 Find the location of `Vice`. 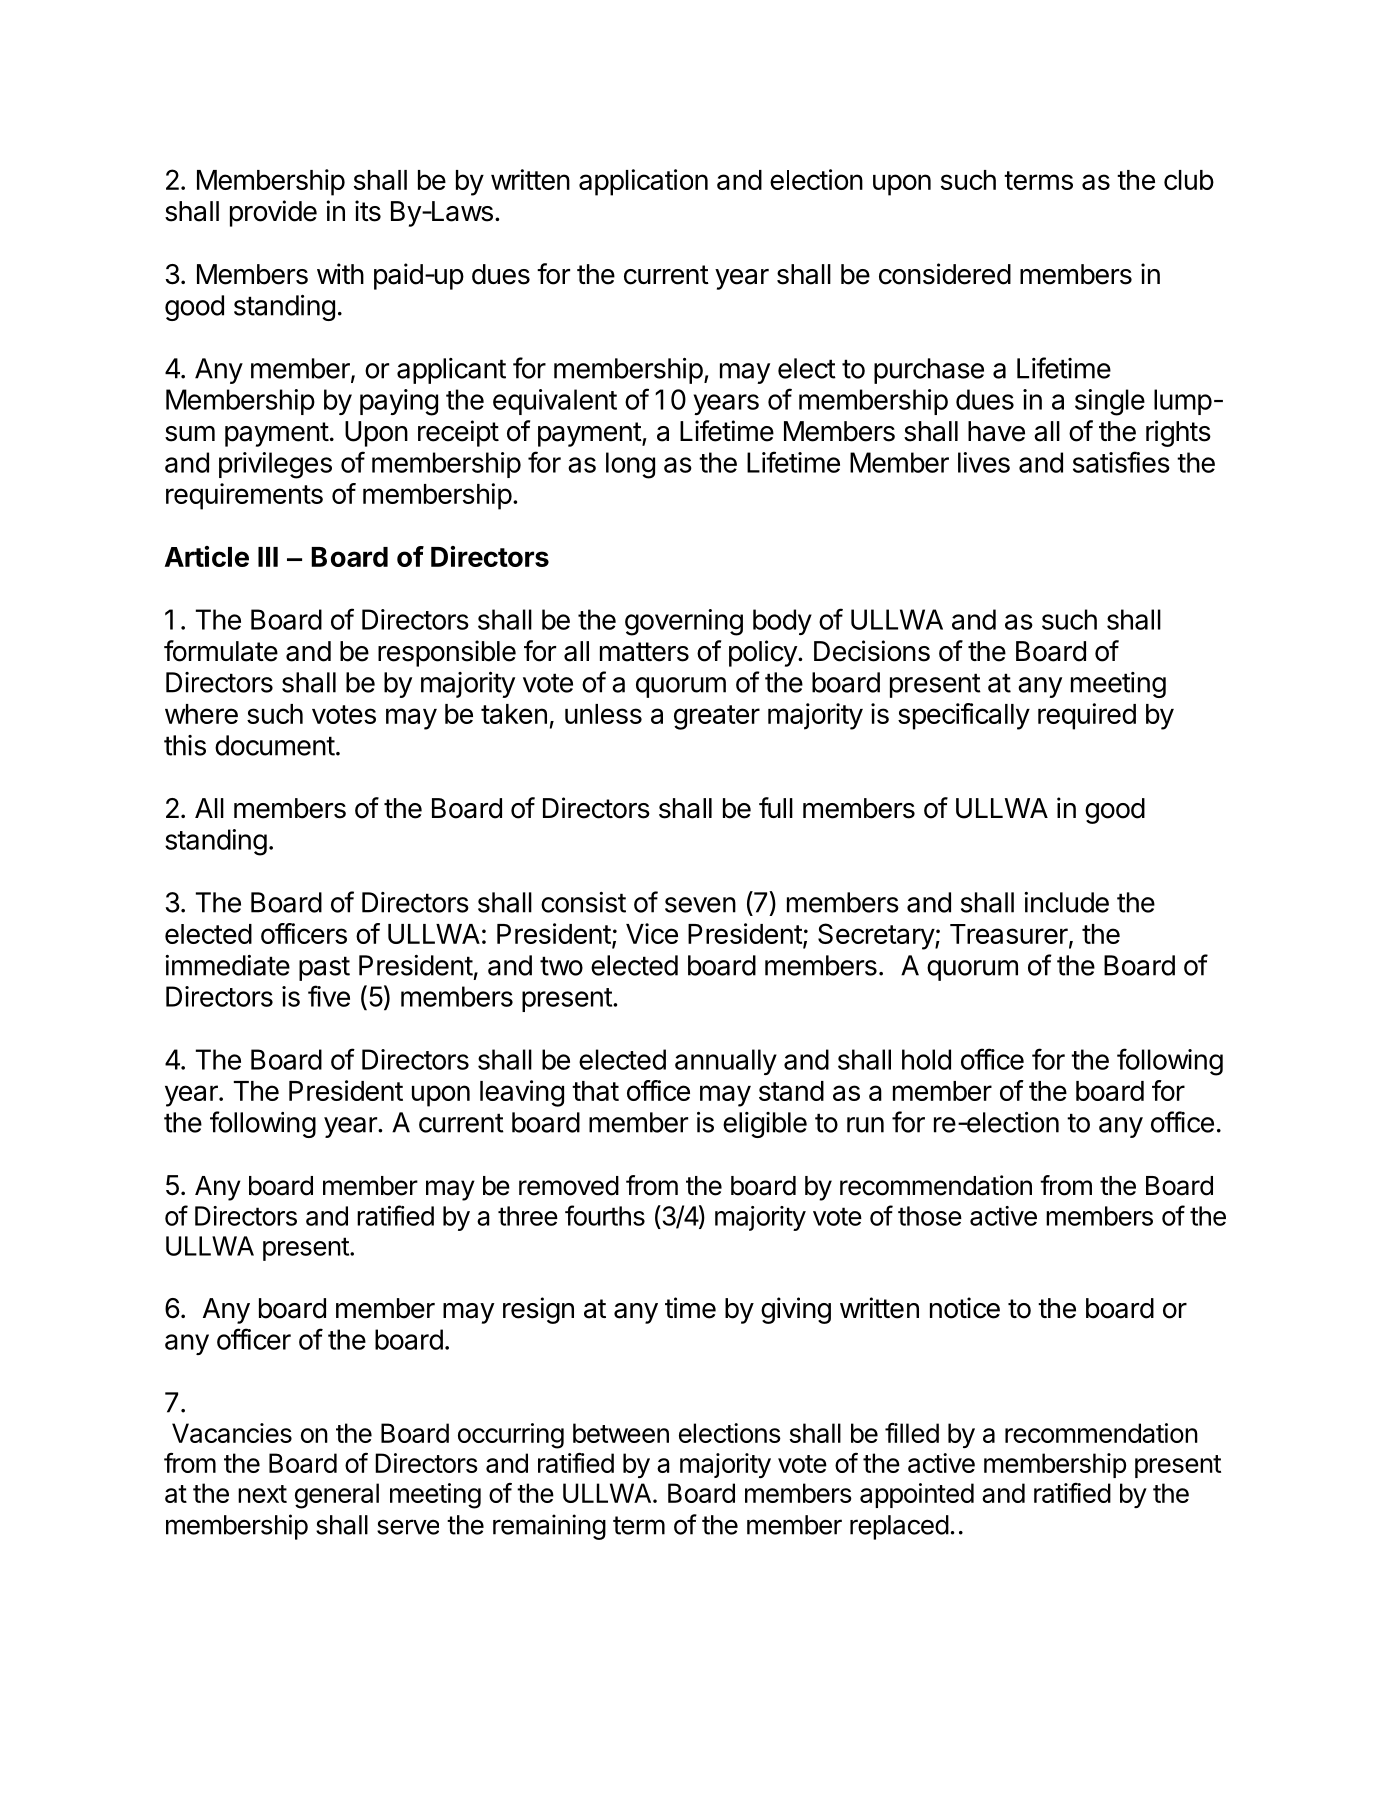

Vice is located at coordinates (652, 933).
